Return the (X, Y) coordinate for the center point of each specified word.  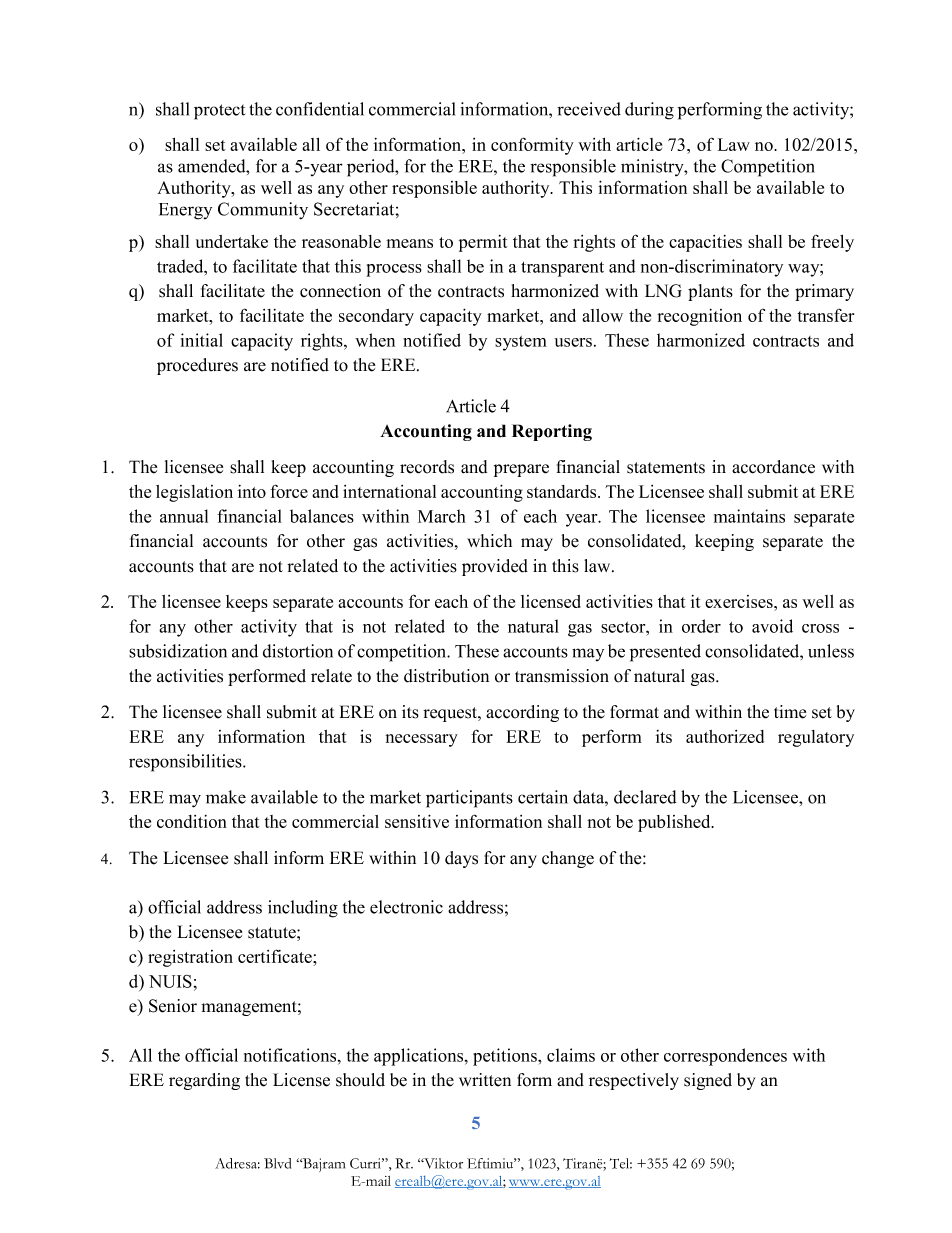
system (521, 343)
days (461, 859)
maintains (749, 516)
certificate (276, 956)
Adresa (237, 1163)
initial (202, 340)
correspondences (725, 1057)
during (649, 111)
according (522, 713)
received (589, 109)
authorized (725, 736)
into (252, 491)
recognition (699, 317)
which (489, 541)
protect (219, 112)
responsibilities (186, 763)
